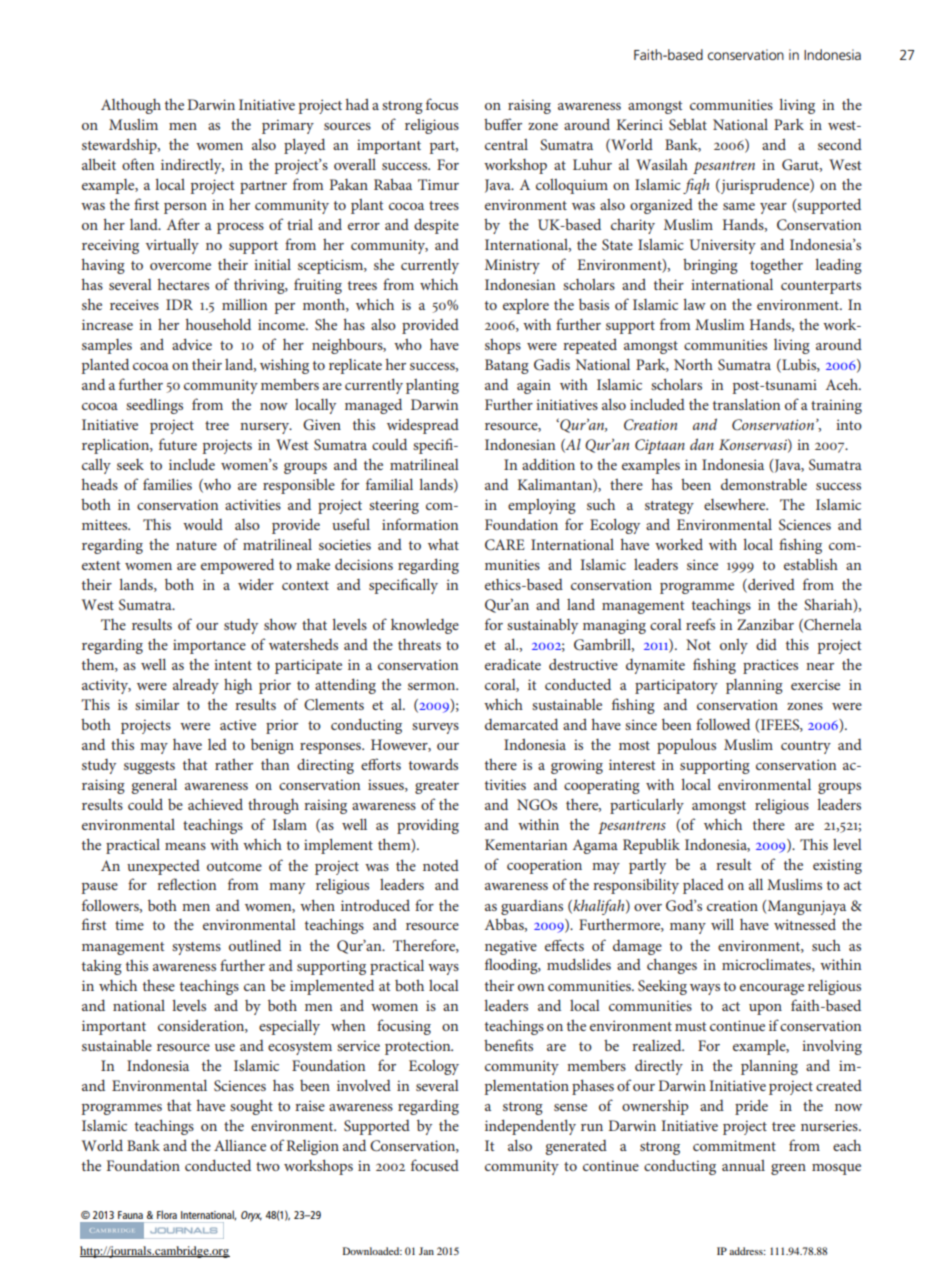  I want to click on often, so click(138, 164).
